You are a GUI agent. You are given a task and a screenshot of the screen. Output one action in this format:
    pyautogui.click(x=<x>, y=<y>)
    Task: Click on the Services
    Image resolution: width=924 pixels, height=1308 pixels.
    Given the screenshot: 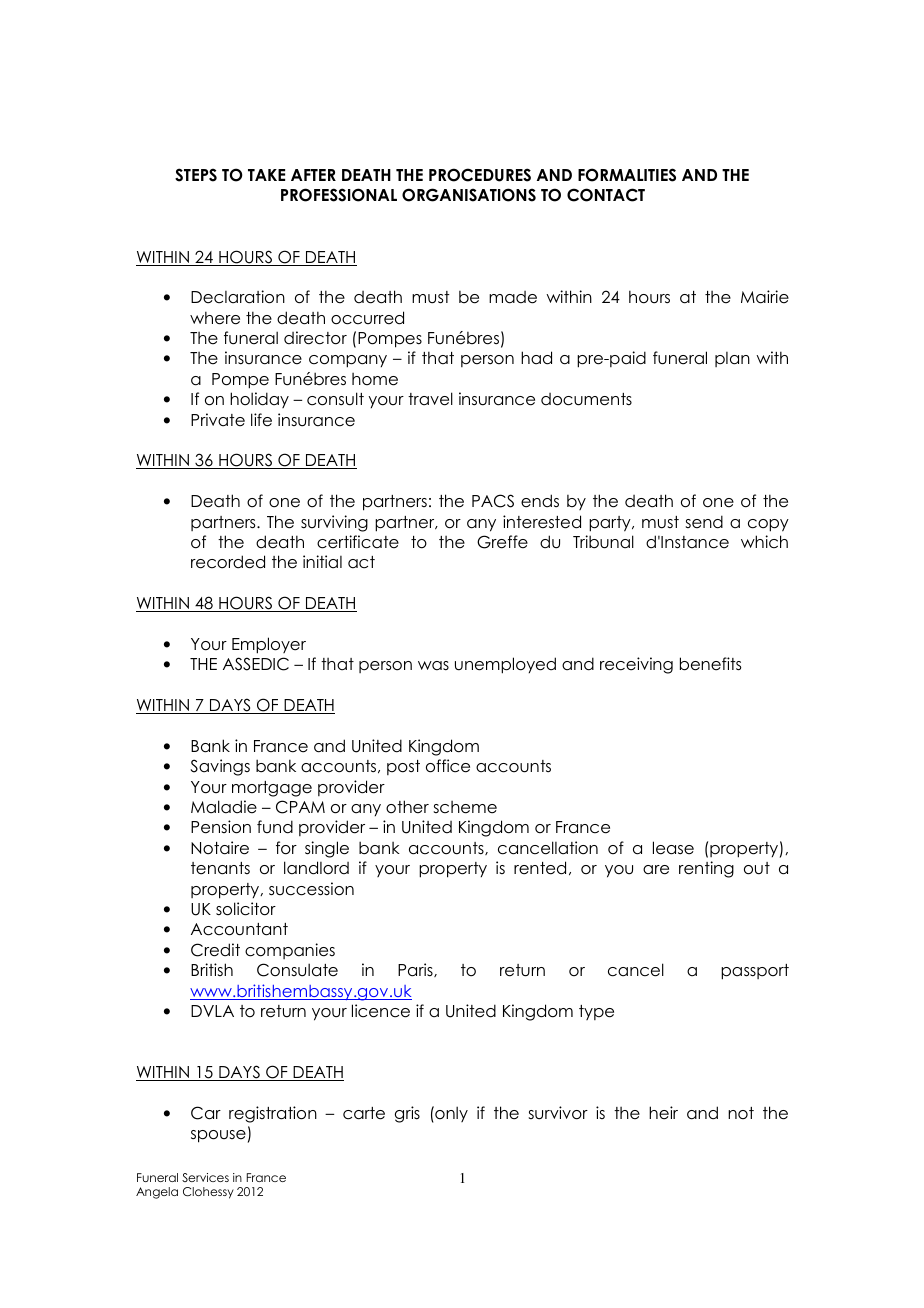 What is the action you would take?
    pyautogui.click(x=205, y=1177)
